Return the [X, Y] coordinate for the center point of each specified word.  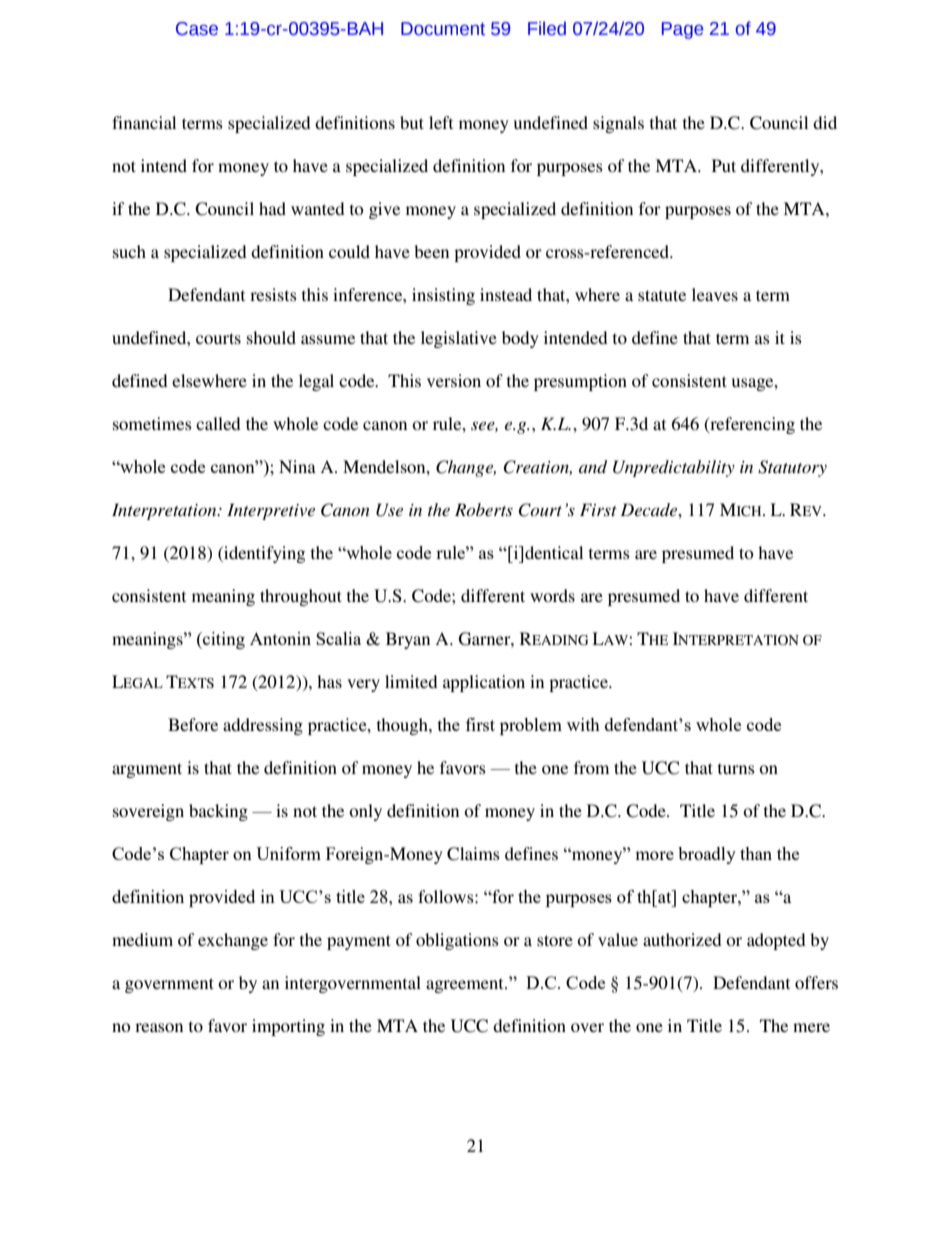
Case [197, 29]
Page [682, 30]
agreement [466, 985]
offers [816, 982]
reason [159, 1027]
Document [443, 29]
